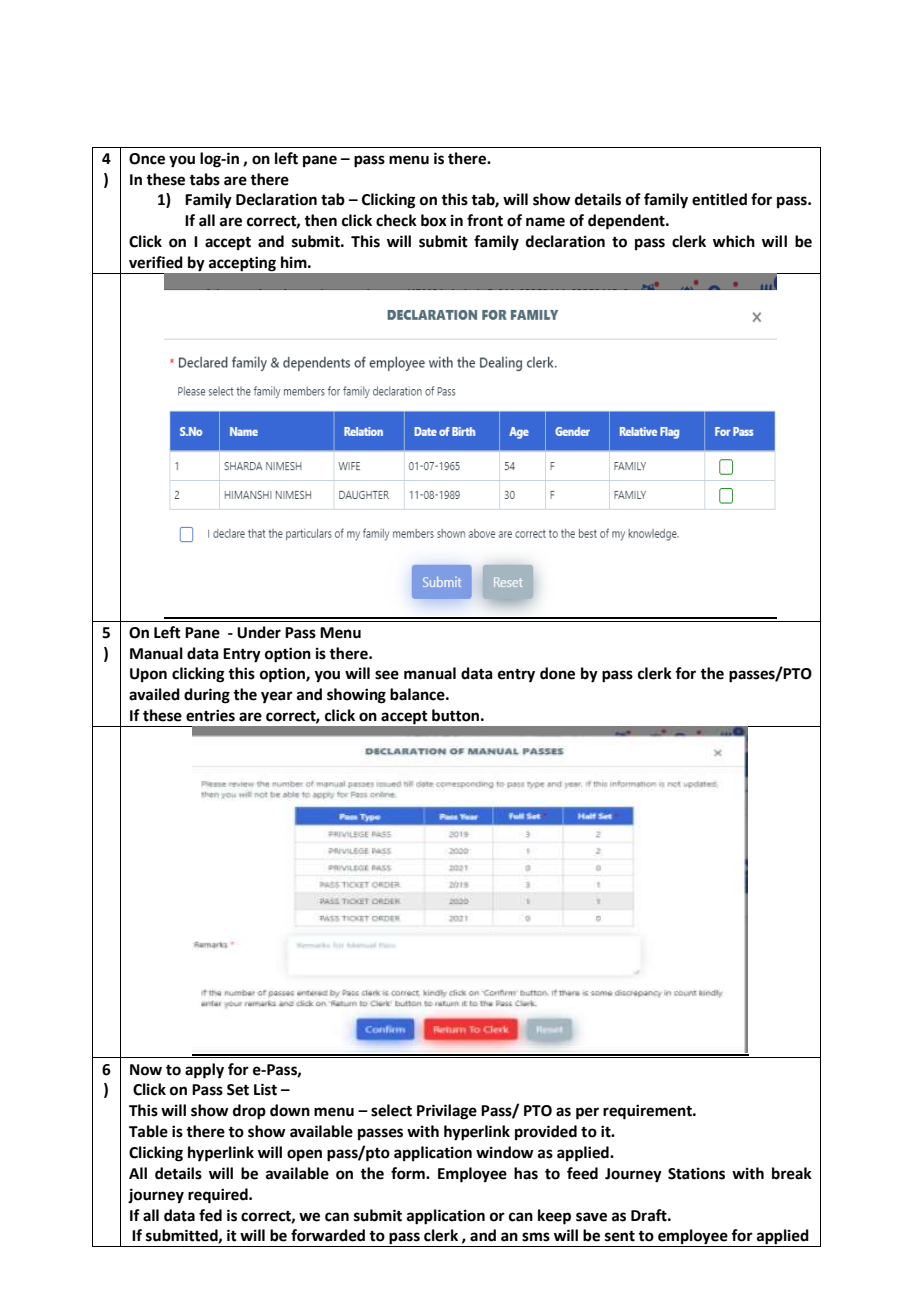 The height and width of the screenshot is (1308, 924). I want to click on tabs, so click(204, 179).
